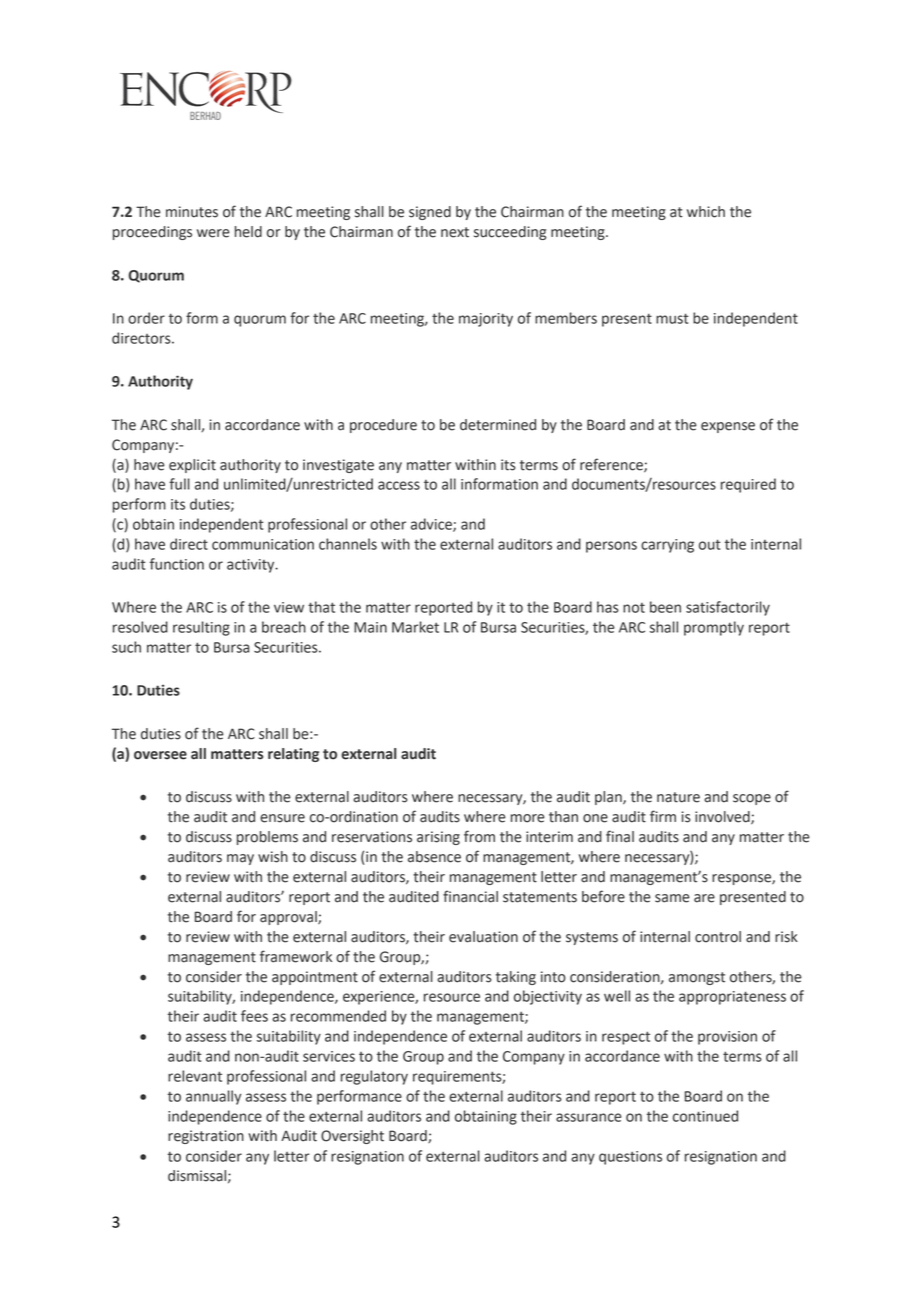 This document has width=924, height=1308. What do you see at coordinates (706, 212) in the document?
I see `which` at bounding box center [706, 212].
